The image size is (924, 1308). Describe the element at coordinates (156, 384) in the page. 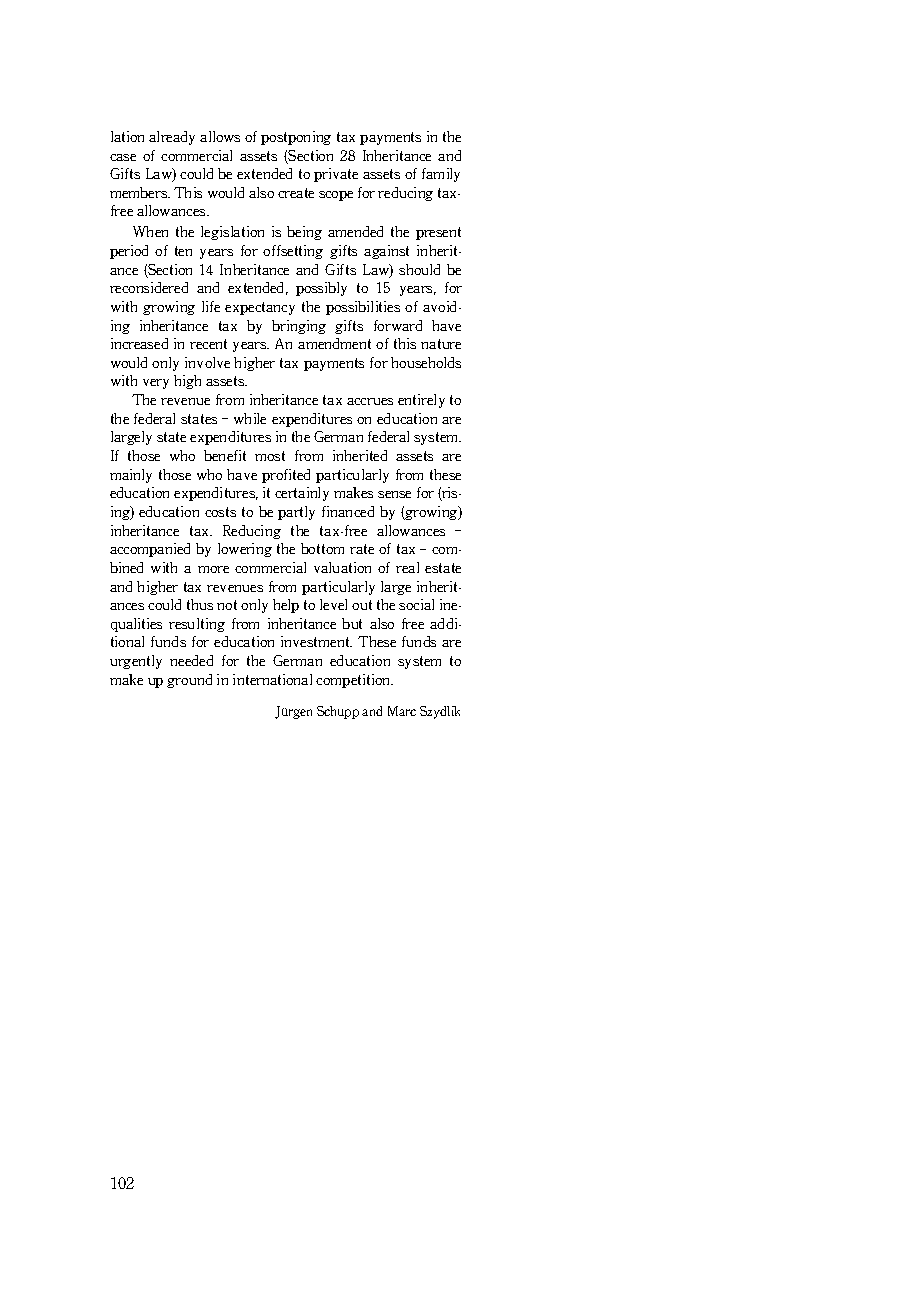

I see `very` at that location.
